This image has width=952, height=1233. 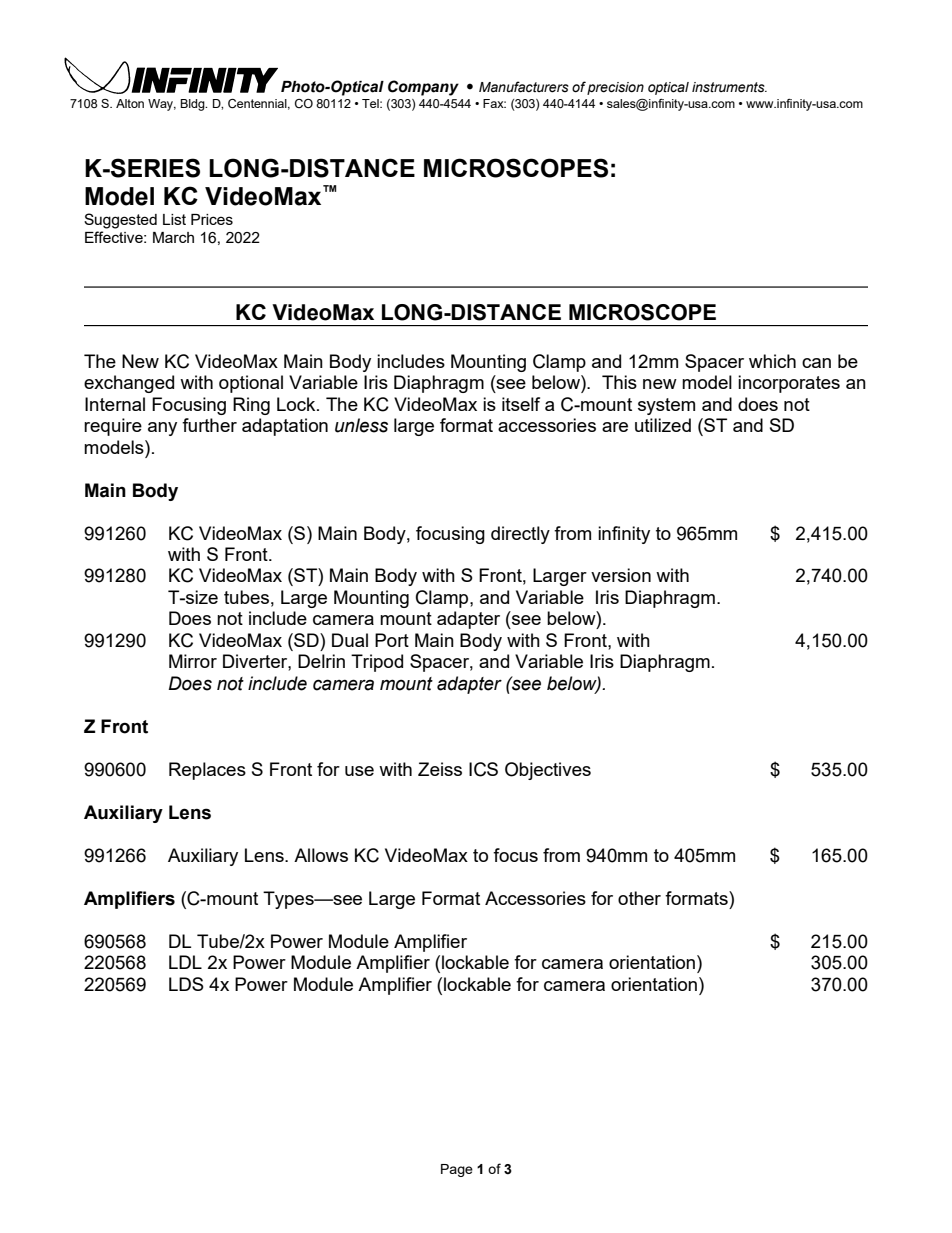 What do you see at coordinates (423, 88) in the image?
I see `Company` at bounding box center [423, 88].
